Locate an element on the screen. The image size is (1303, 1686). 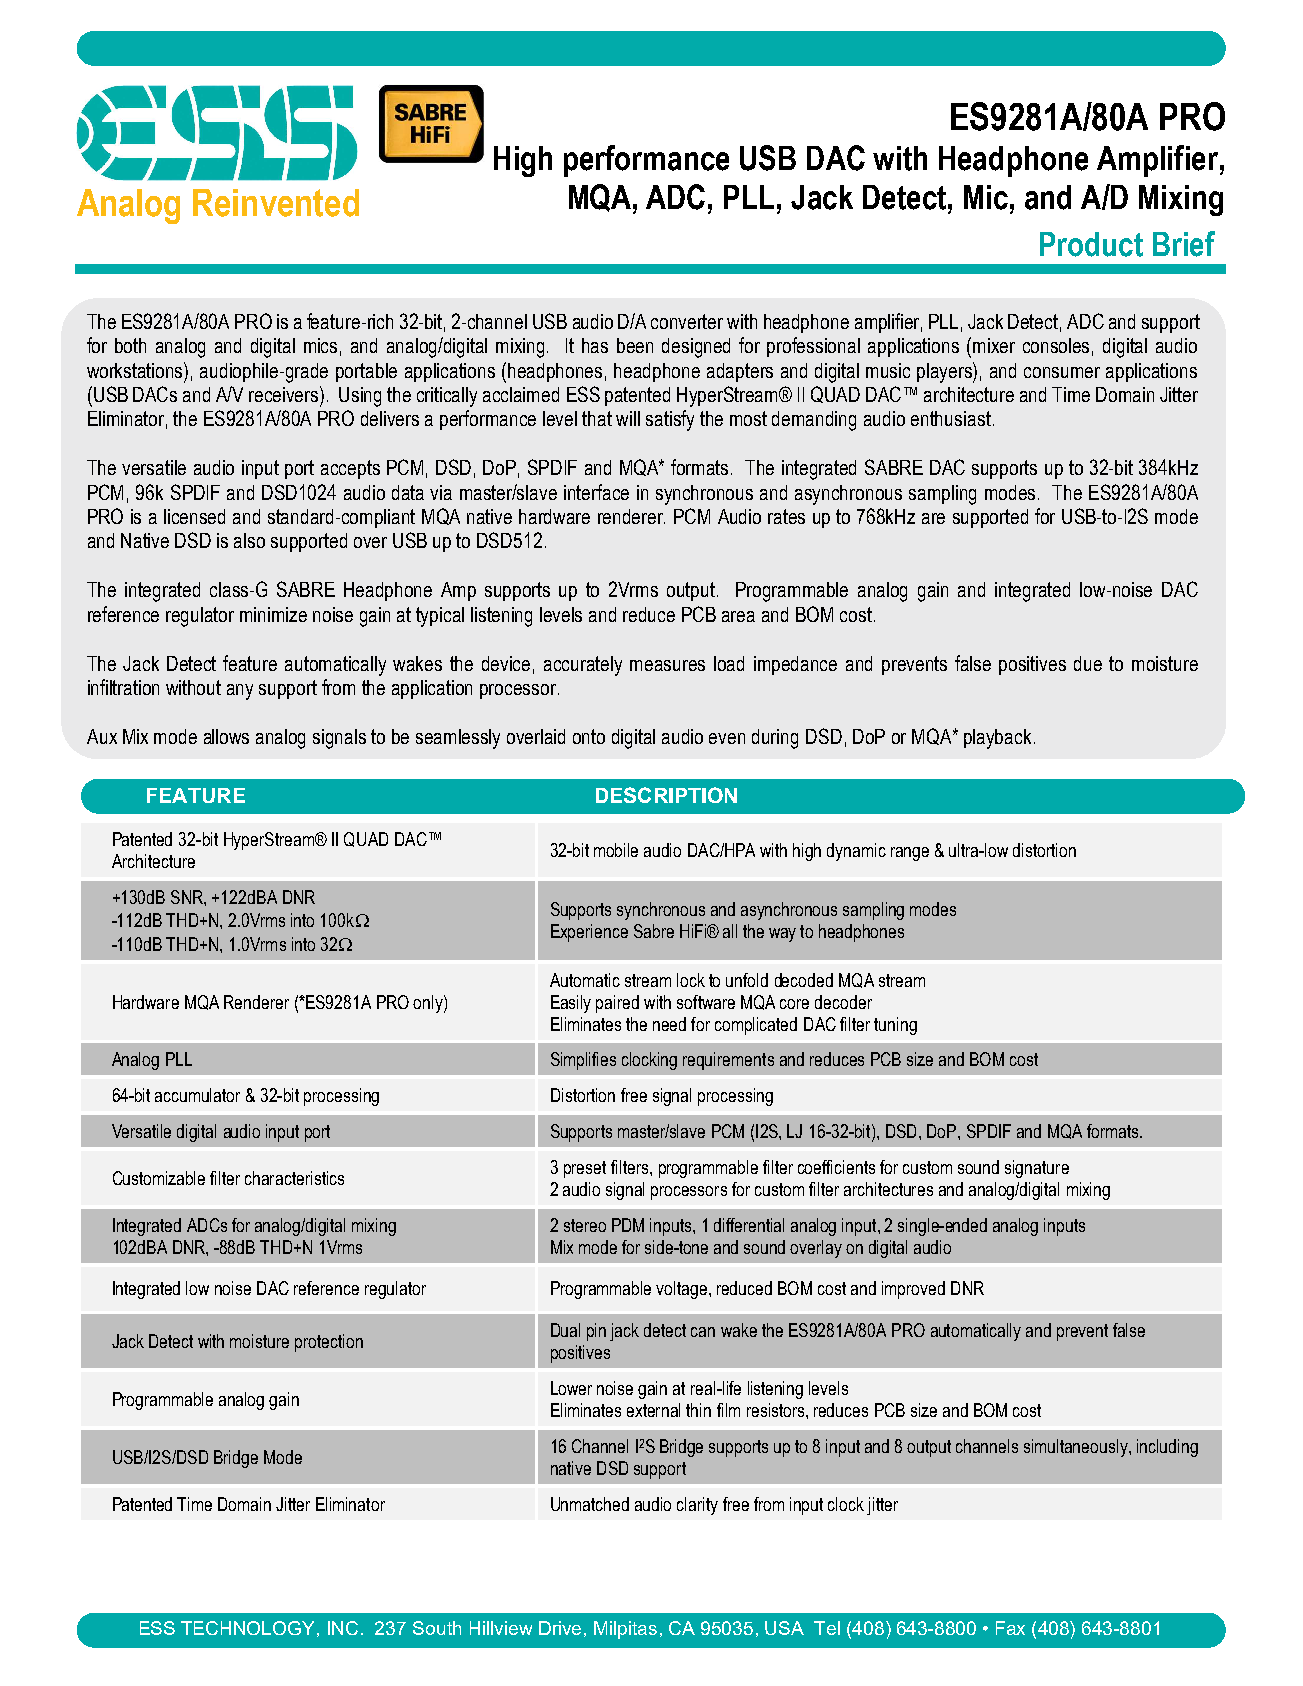
signature is located at coordinates (1037, 1169).
